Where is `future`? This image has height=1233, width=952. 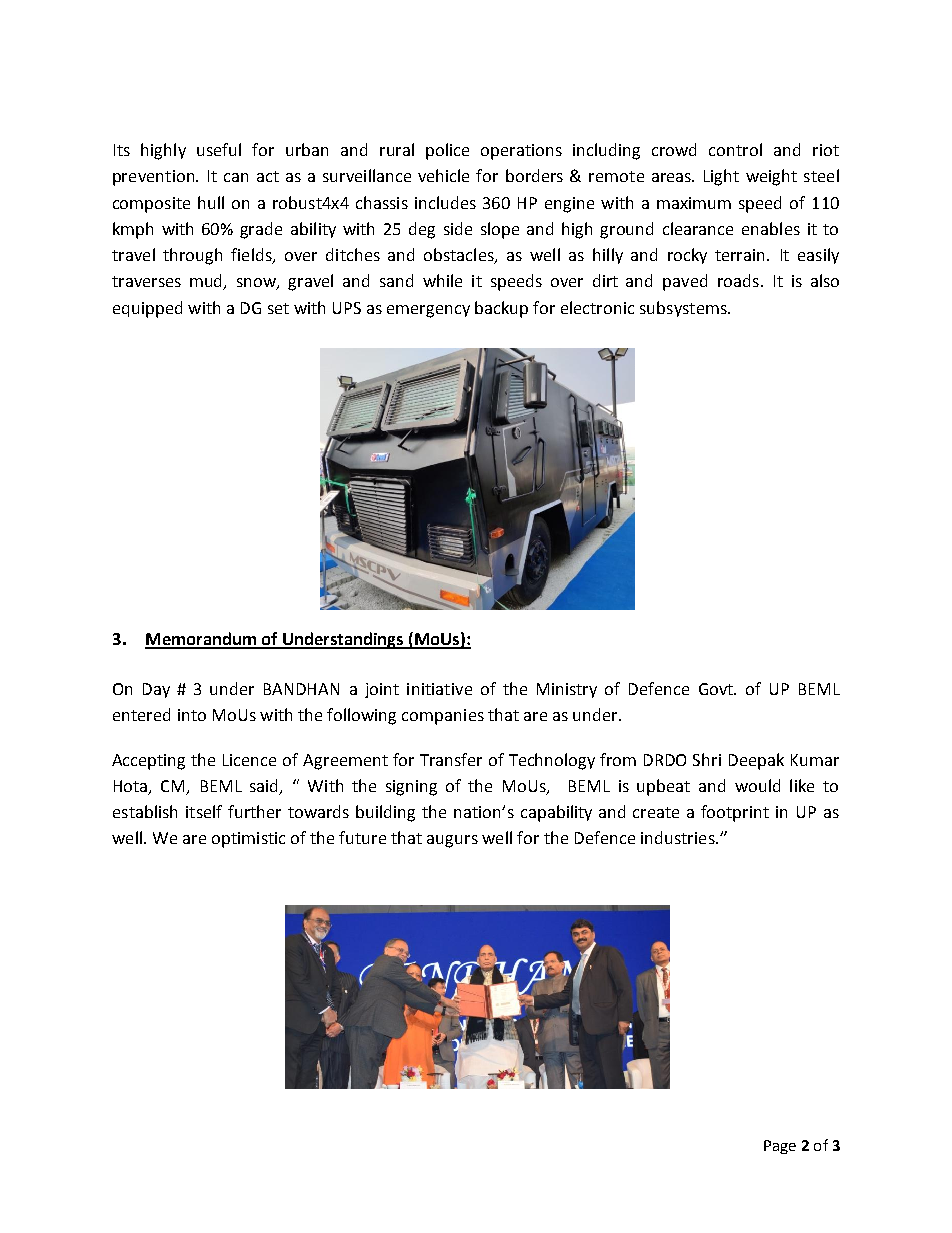 future is located at coordinates (362, 837).
